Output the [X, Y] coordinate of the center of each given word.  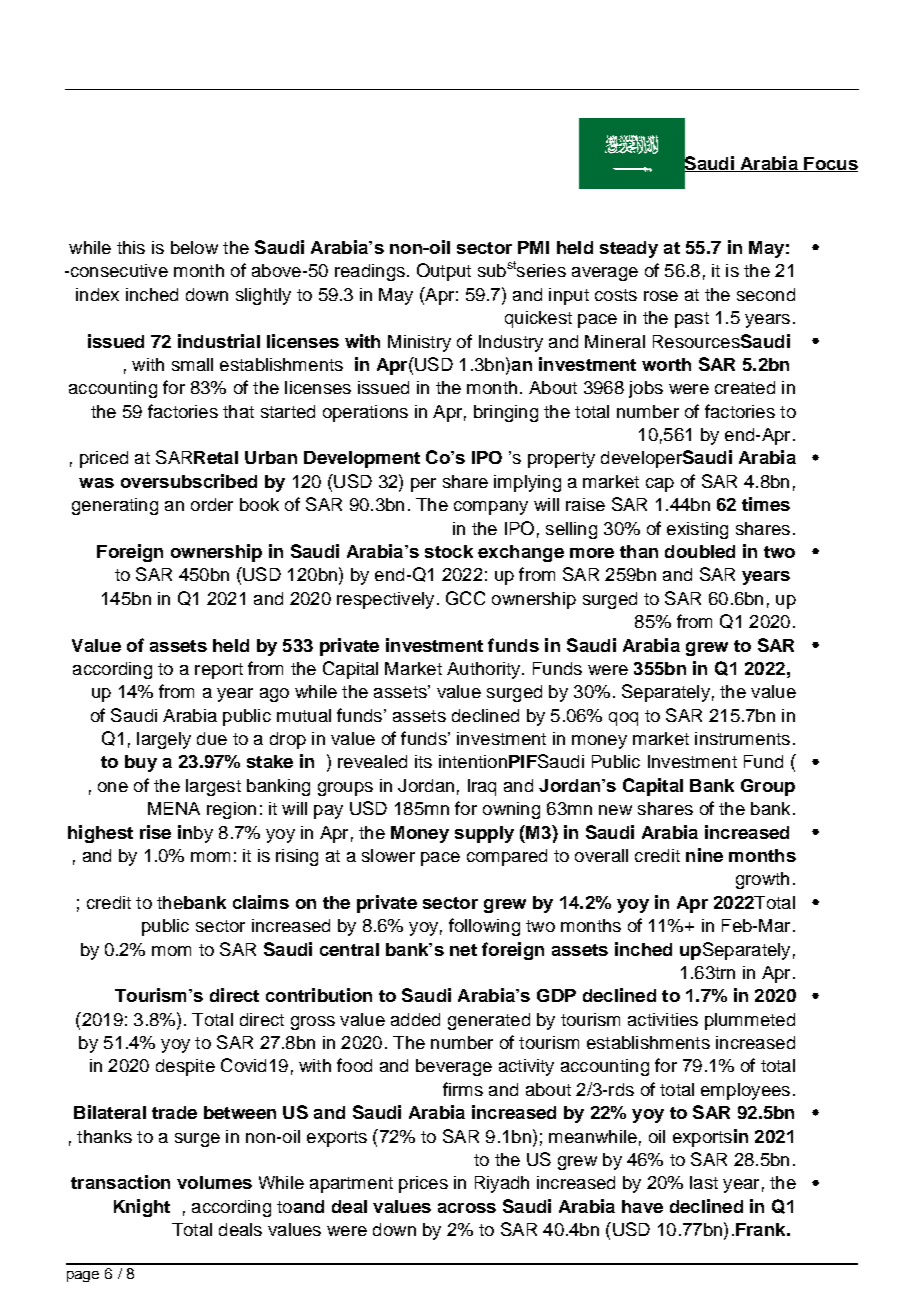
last [704, 1182]
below [194, 247]
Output [444, 272]
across [467, 1208]
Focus [830, 164]
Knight [142, 1208]
